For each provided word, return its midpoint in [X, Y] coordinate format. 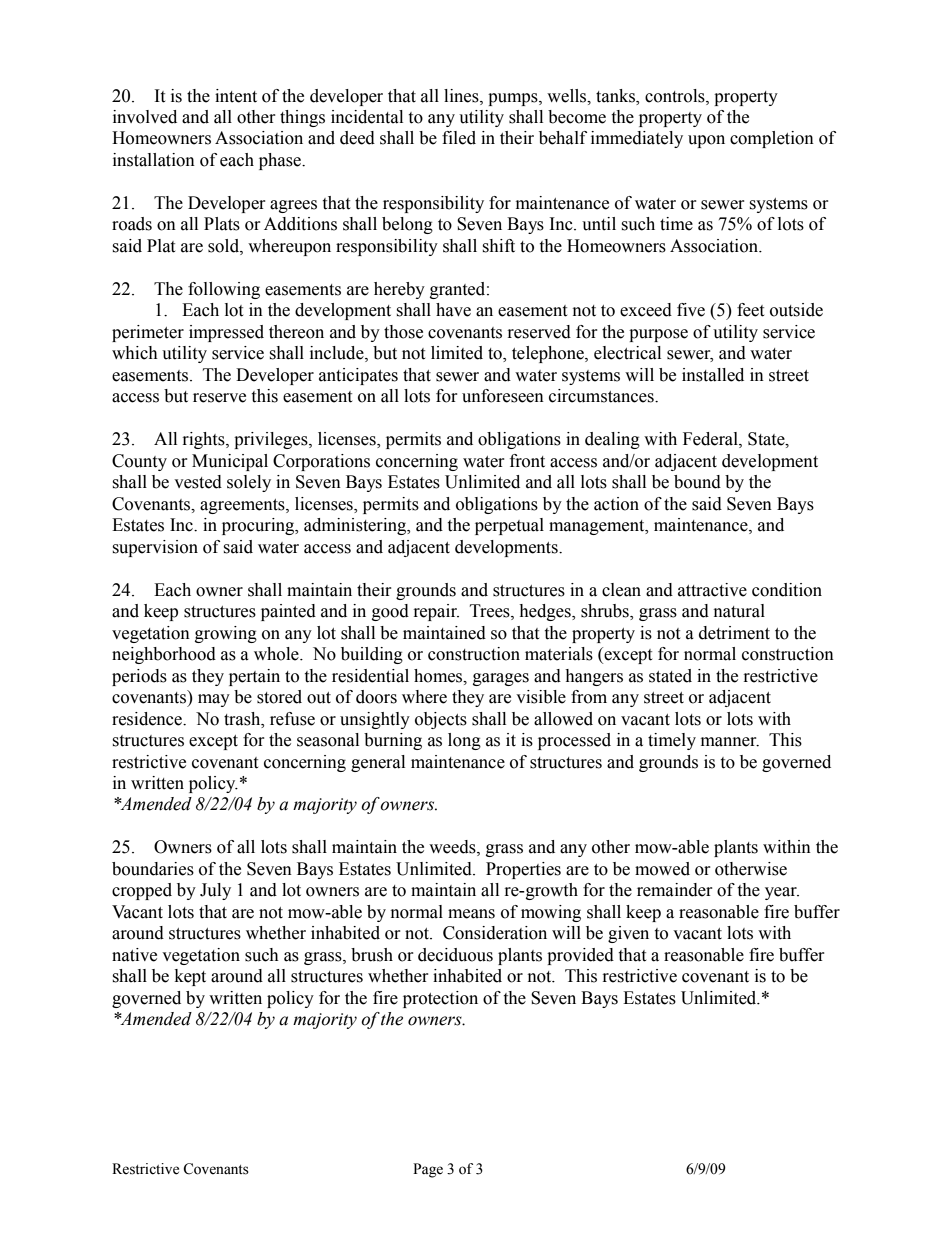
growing [226, 634]
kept [190, 977]
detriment [734, 633]
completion [772, 139]
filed [459, 138]
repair [436, 612]
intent [236, 96]
